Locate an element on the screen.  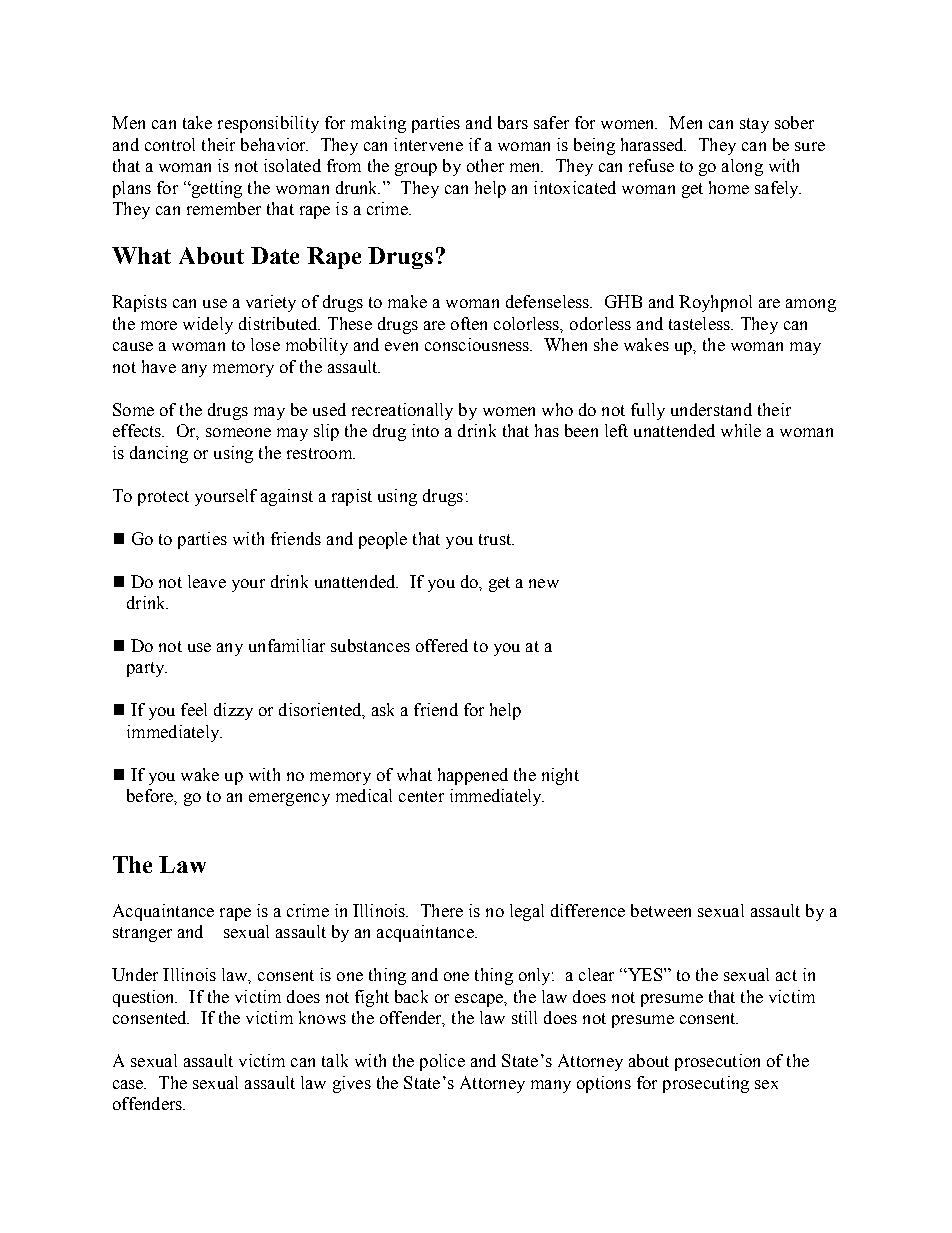
dancing is located at coordinates (159, 454).
